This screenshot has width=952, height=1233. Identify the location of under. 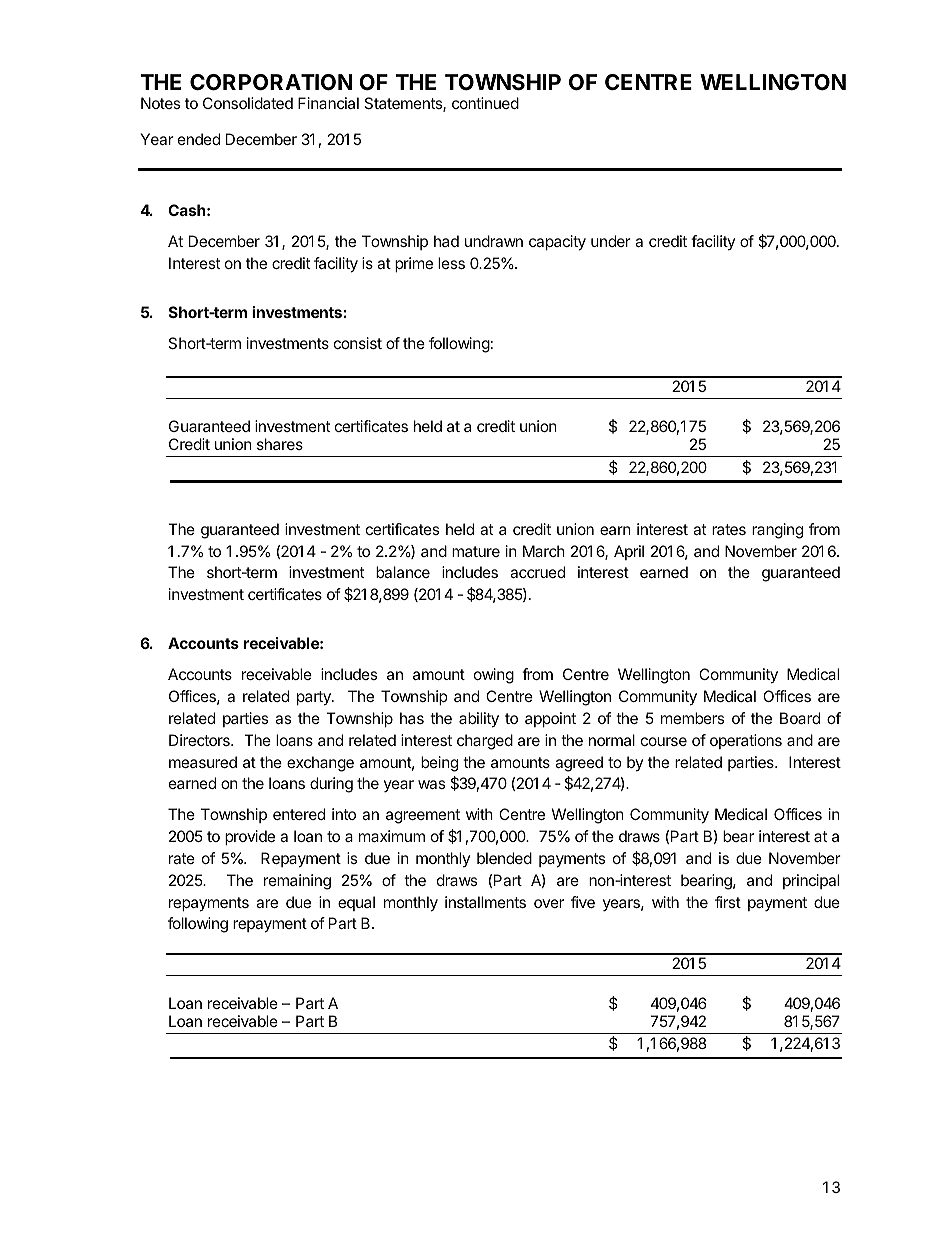
(611, 241).
